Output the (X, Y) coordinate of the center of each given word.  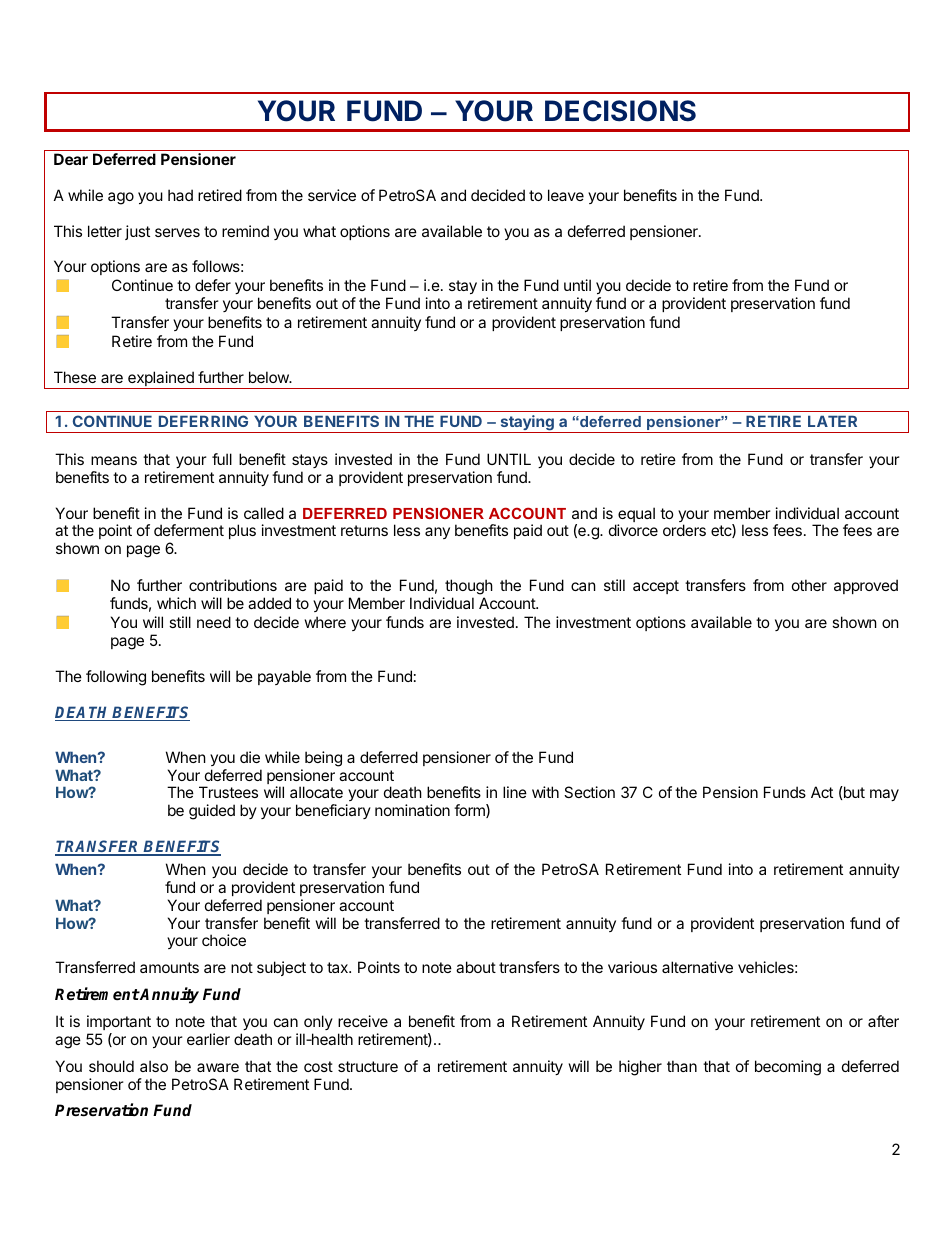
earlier (208, 1039)
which (176, 603)
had (180, 195)
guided (212, 812)
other (809, 585)
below (270, 377)
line (515, 792)
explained (161, 380)
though (468, 588)
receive (363, 1021)
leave (566, 195)
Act (822, 792)
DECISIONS (620, 111)
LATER (832, 421)
